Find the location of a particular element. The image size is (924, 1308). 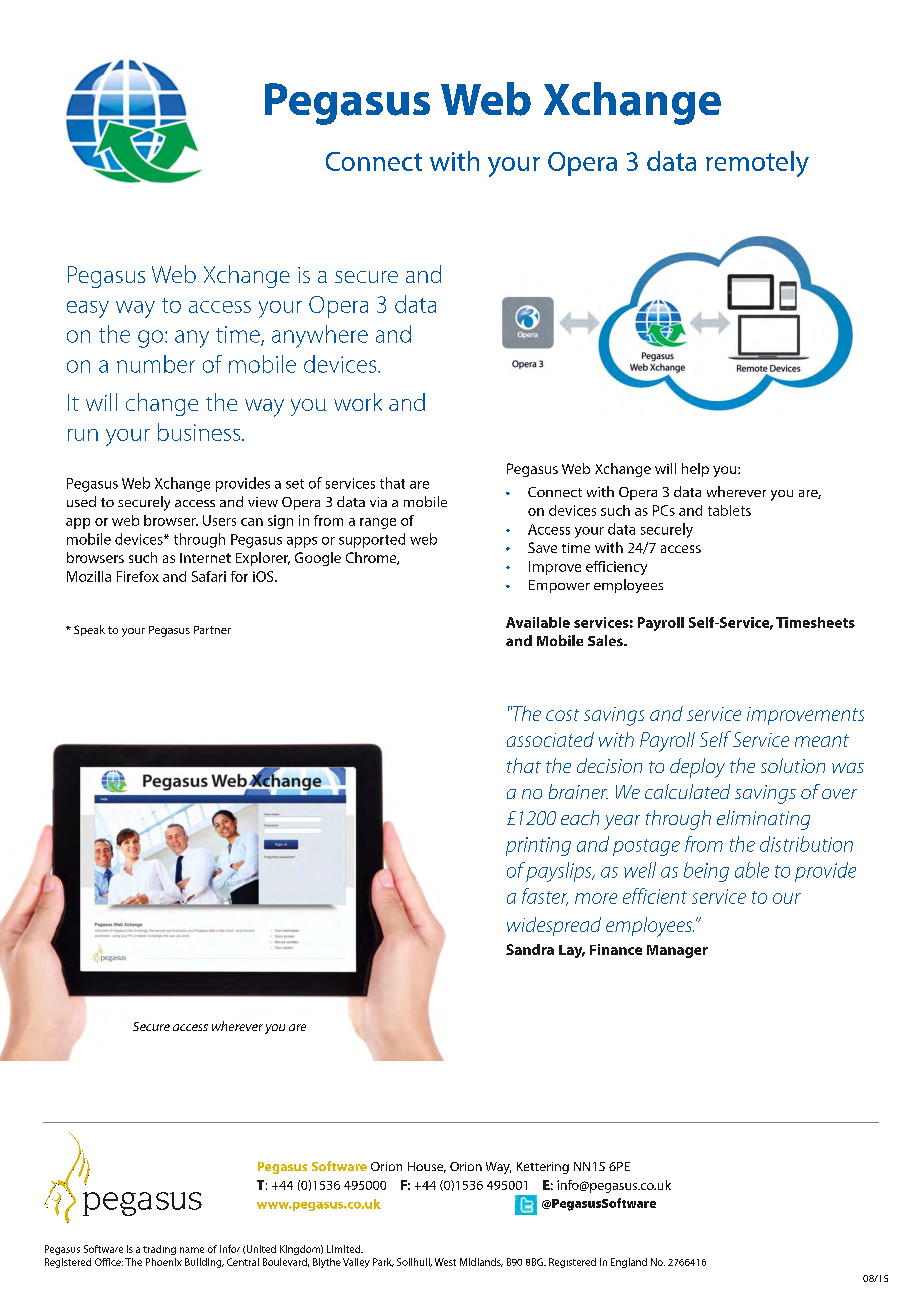

easy is located at coordinates (88, 309).
